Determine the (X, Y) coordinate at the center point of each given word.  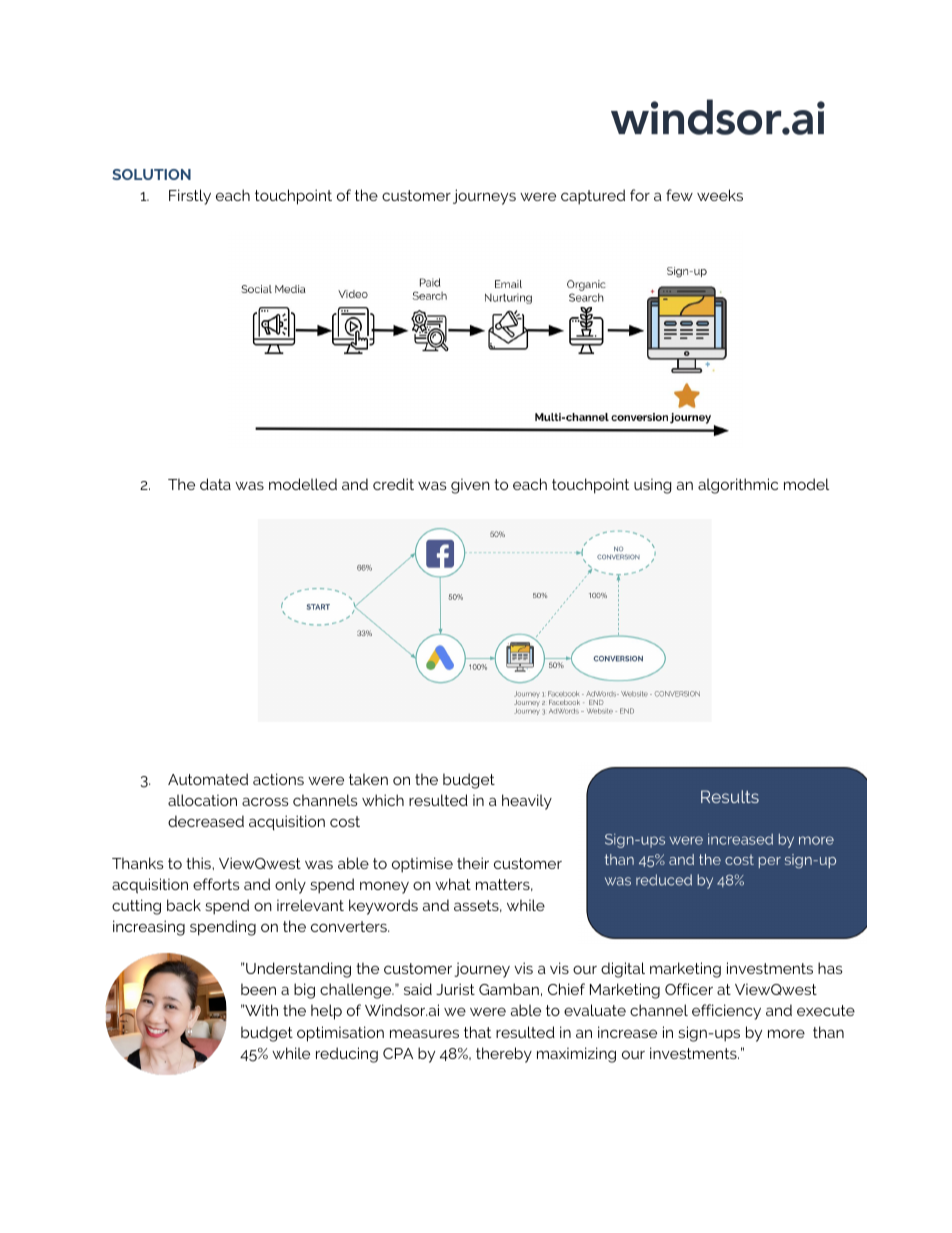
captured (593, 197)
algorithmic (738, 486)
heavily (527, 802)
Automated (208, 779)
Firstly (190, 197)
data (215, 484)
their (473, 863)
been (258, 989)
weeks (720, 195)
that (477, 1032)
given (470, 486)
